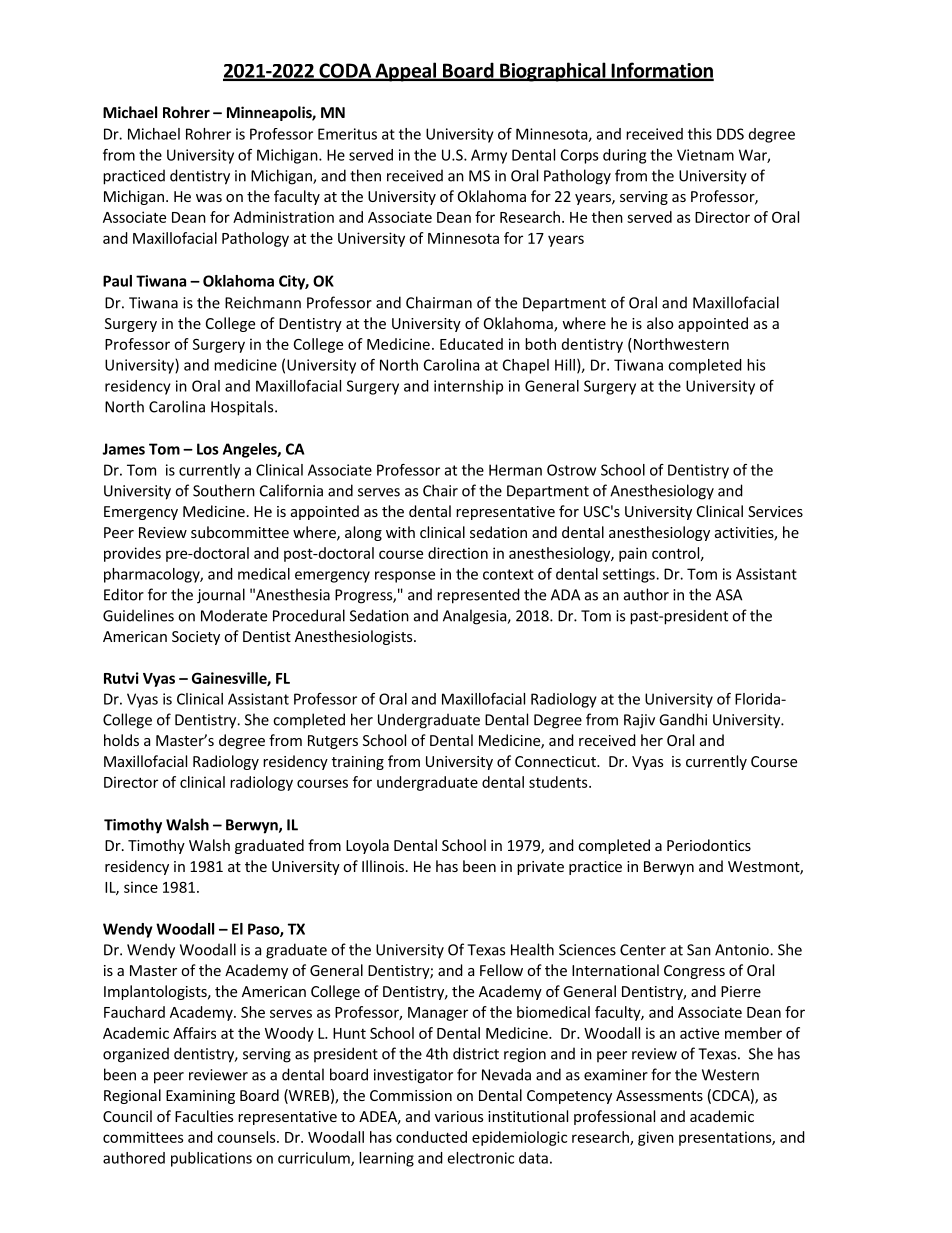  I want to click on internship, so click(468, 387).
